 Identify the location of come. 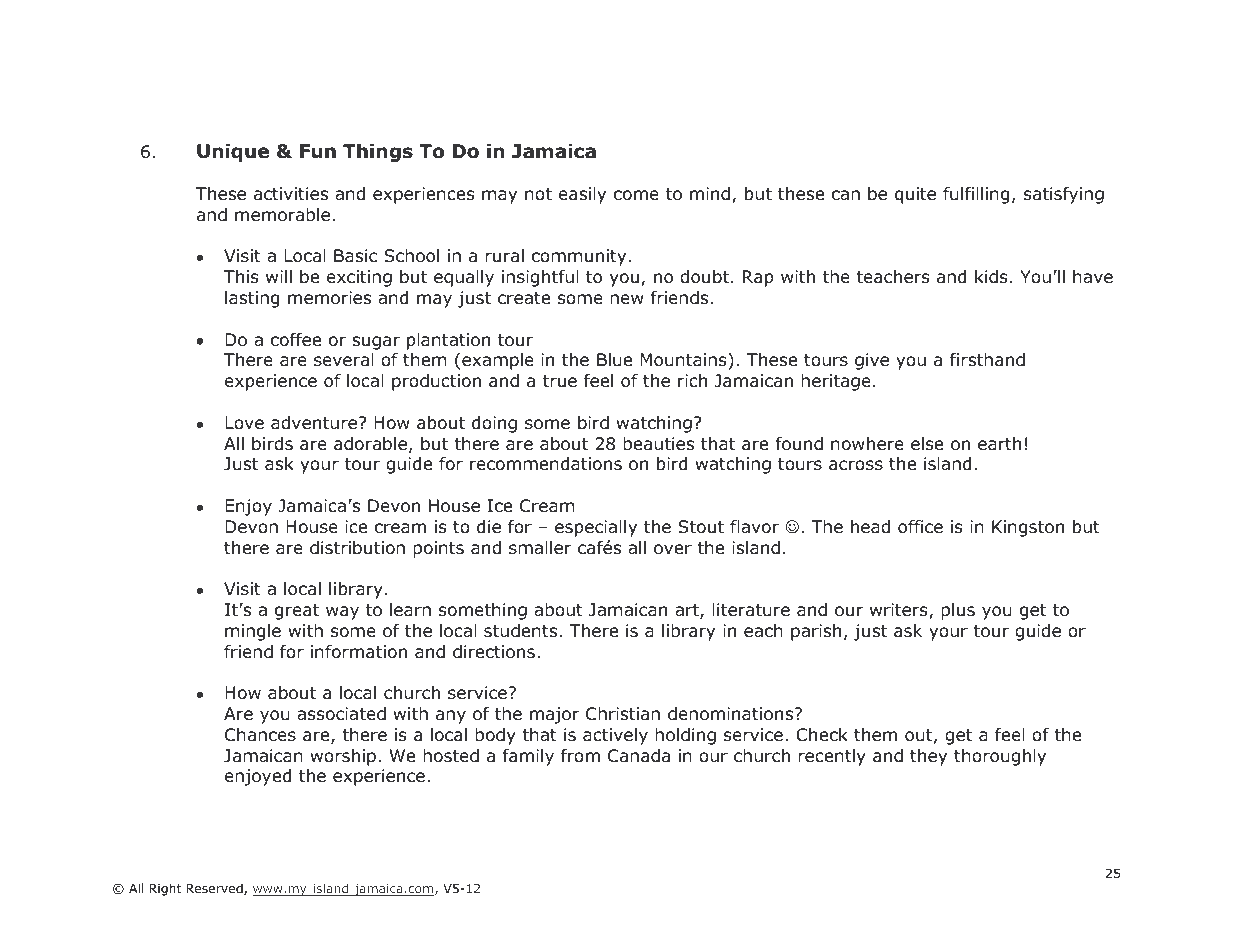
(636, 195).
